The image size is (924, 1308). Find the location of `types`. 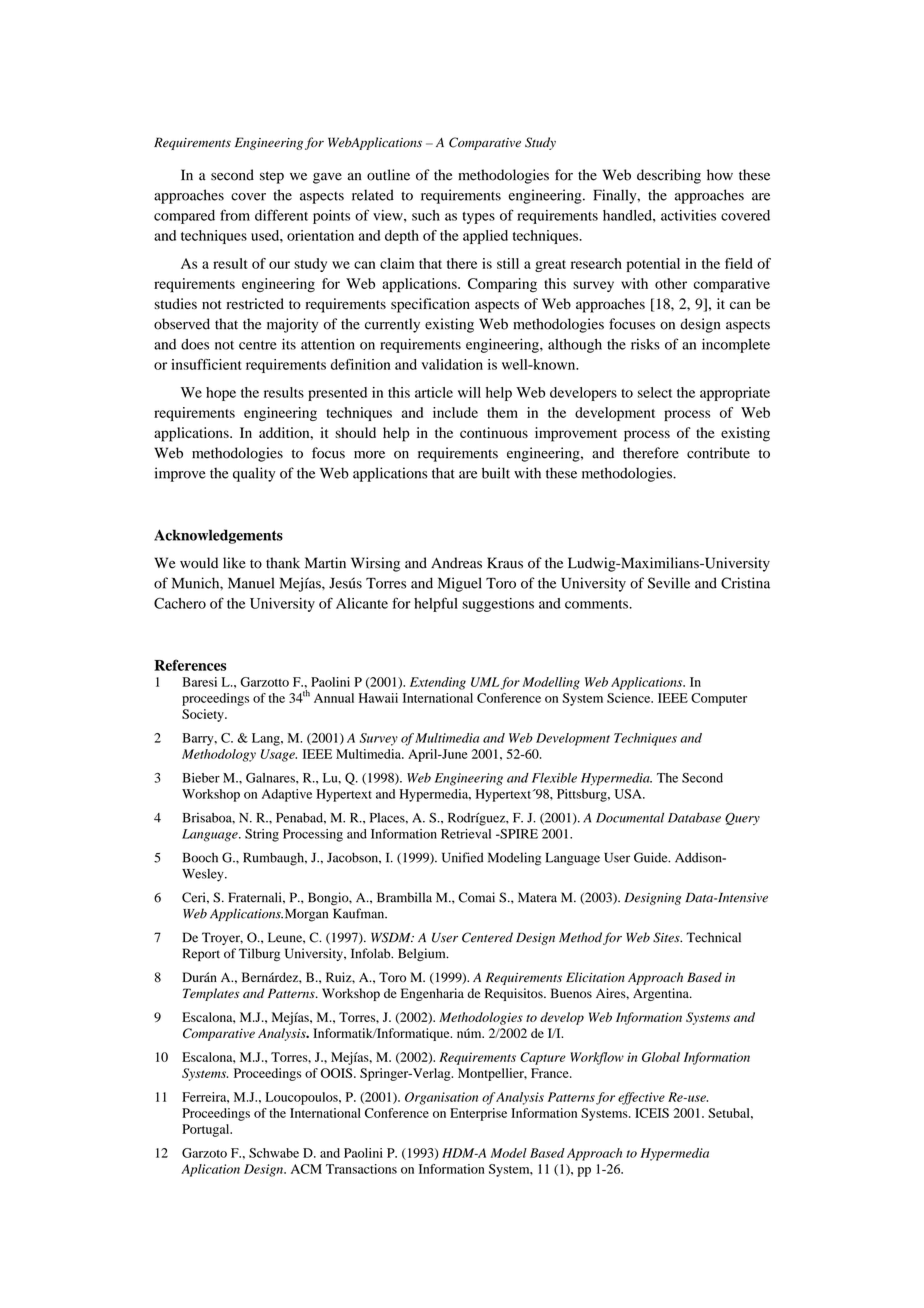

types is located at coordinates (478, 218).
